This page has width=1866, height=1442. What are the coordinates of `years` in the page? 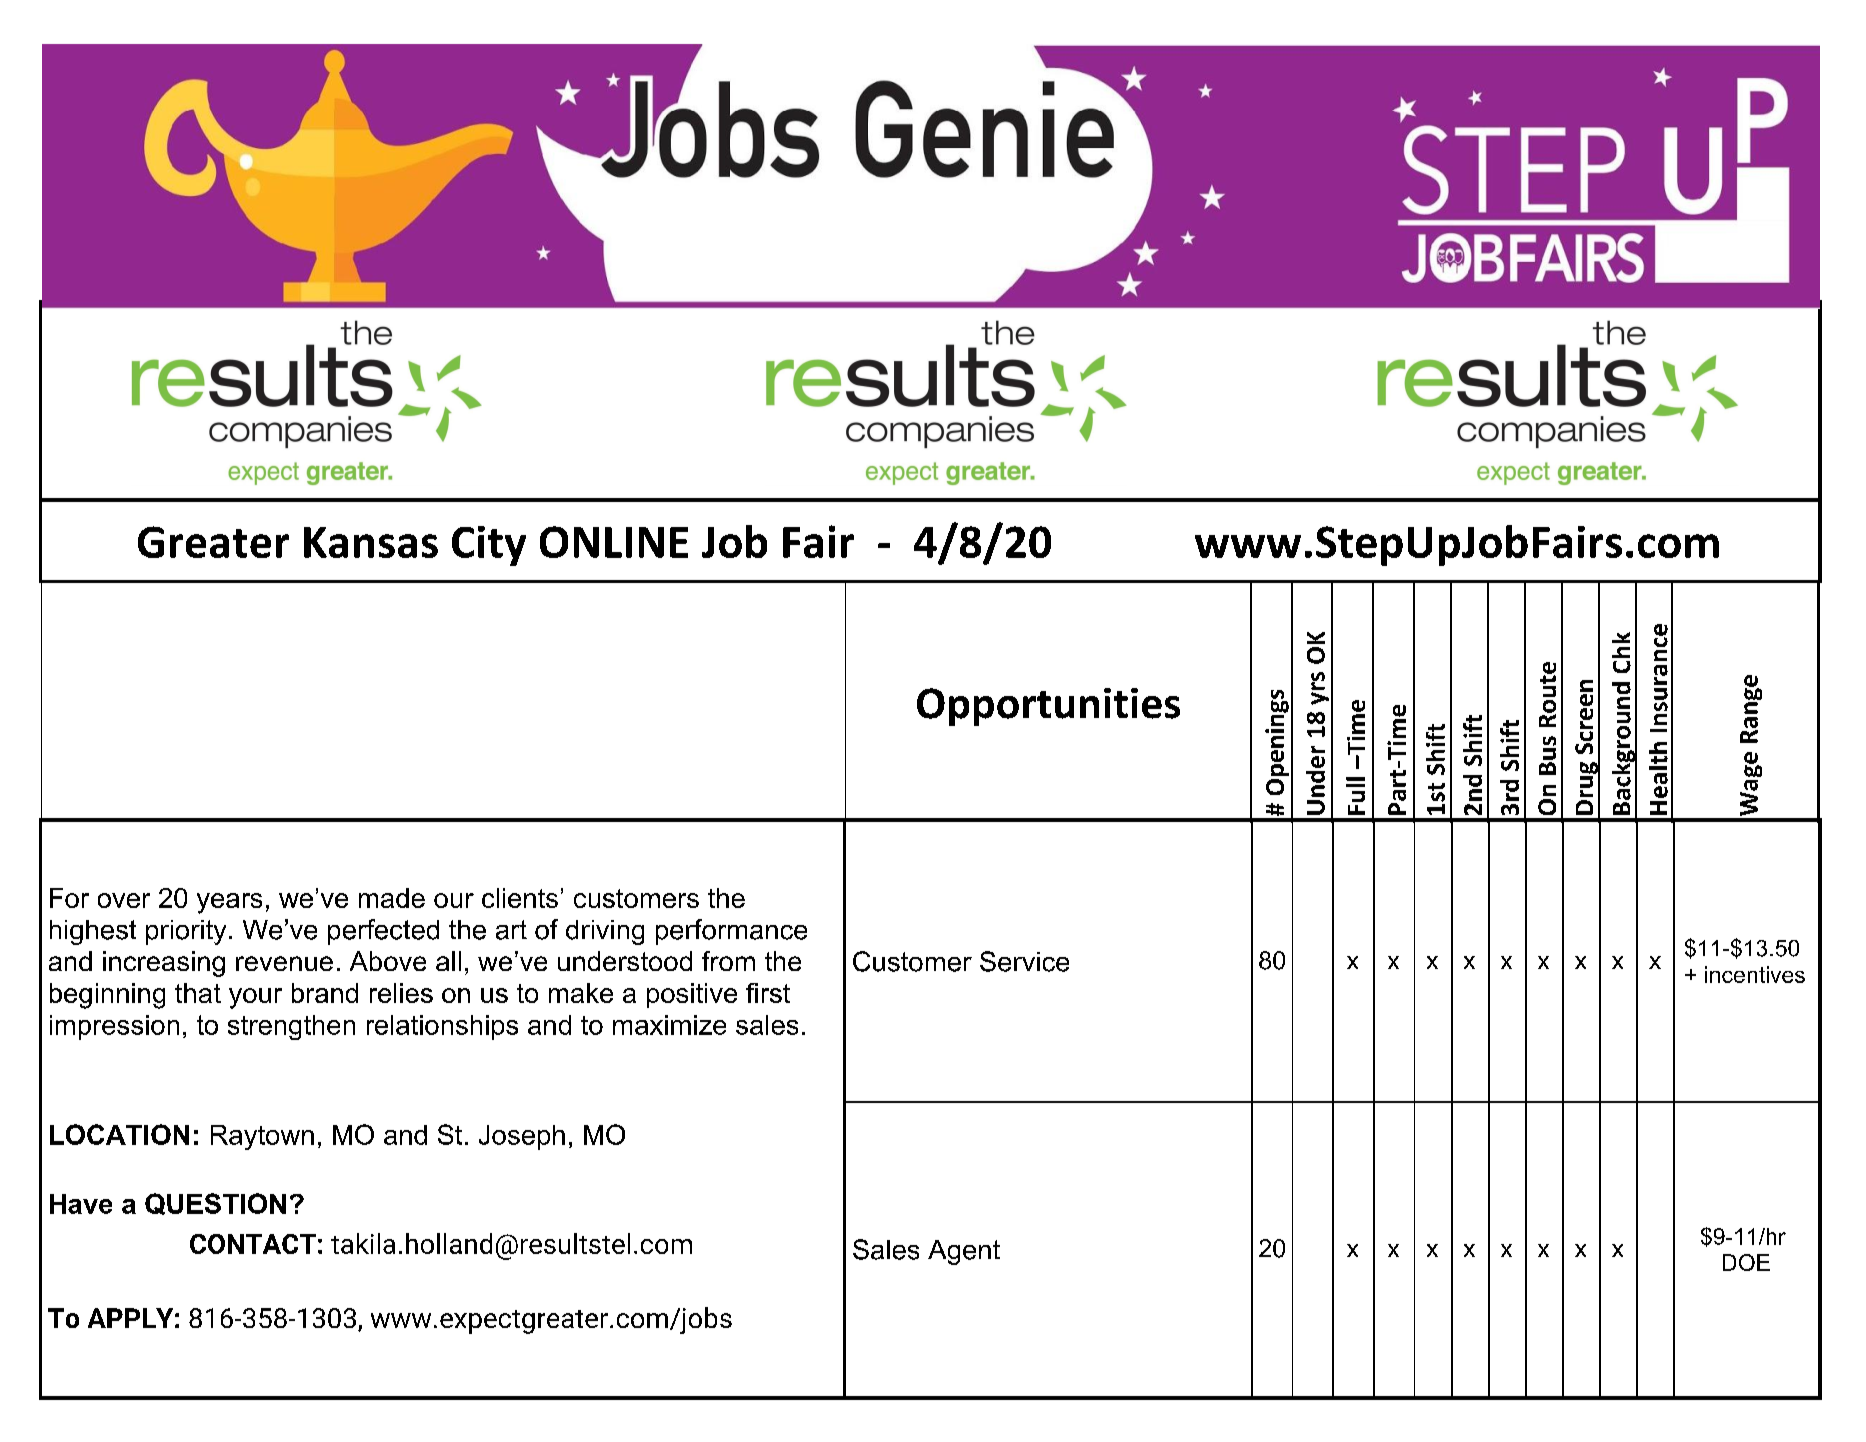 It's located at (229, 903).
